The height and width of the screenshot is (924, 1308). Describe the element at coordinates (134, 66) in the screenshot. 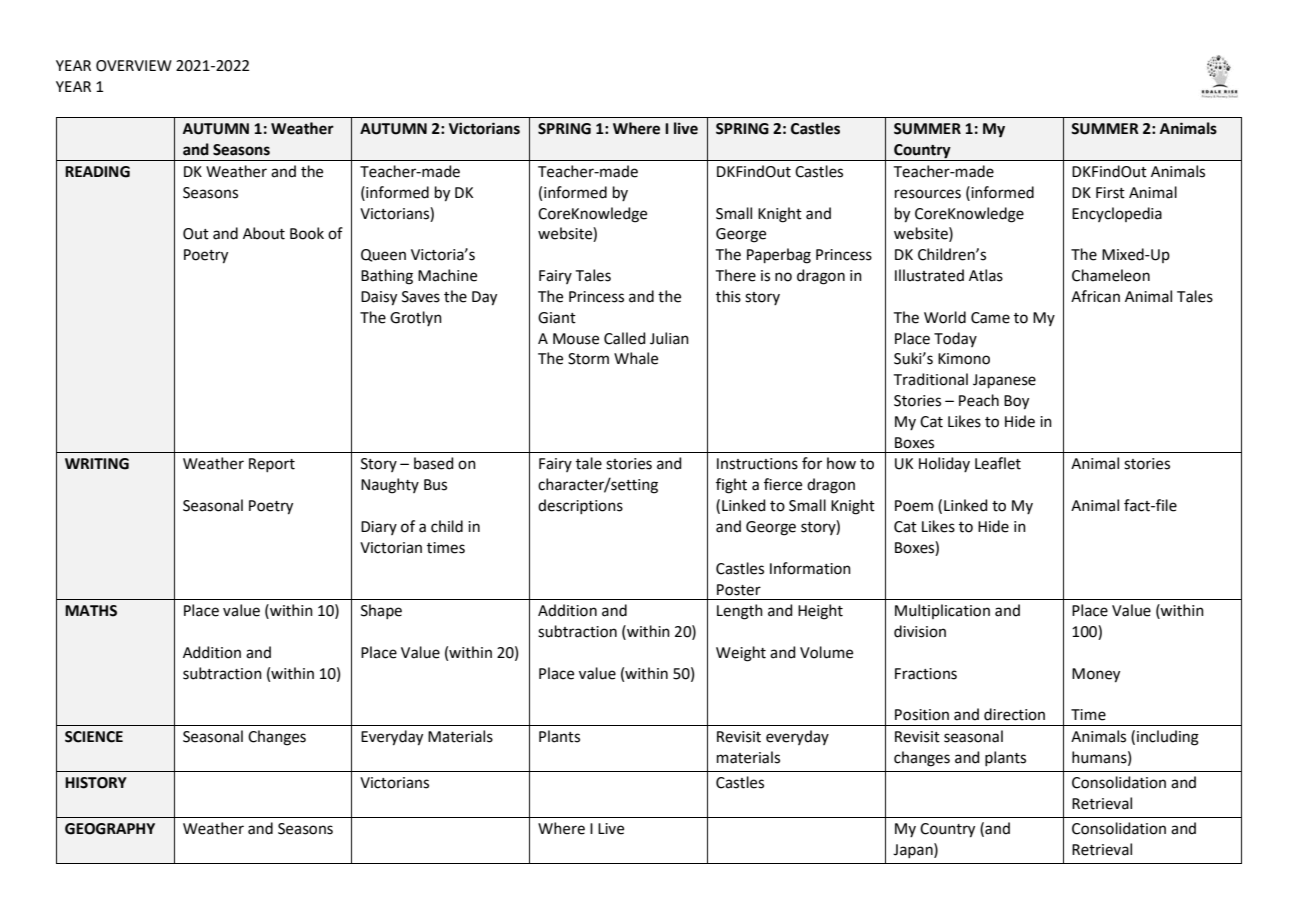

I see `OVERVIEW` at that location.
